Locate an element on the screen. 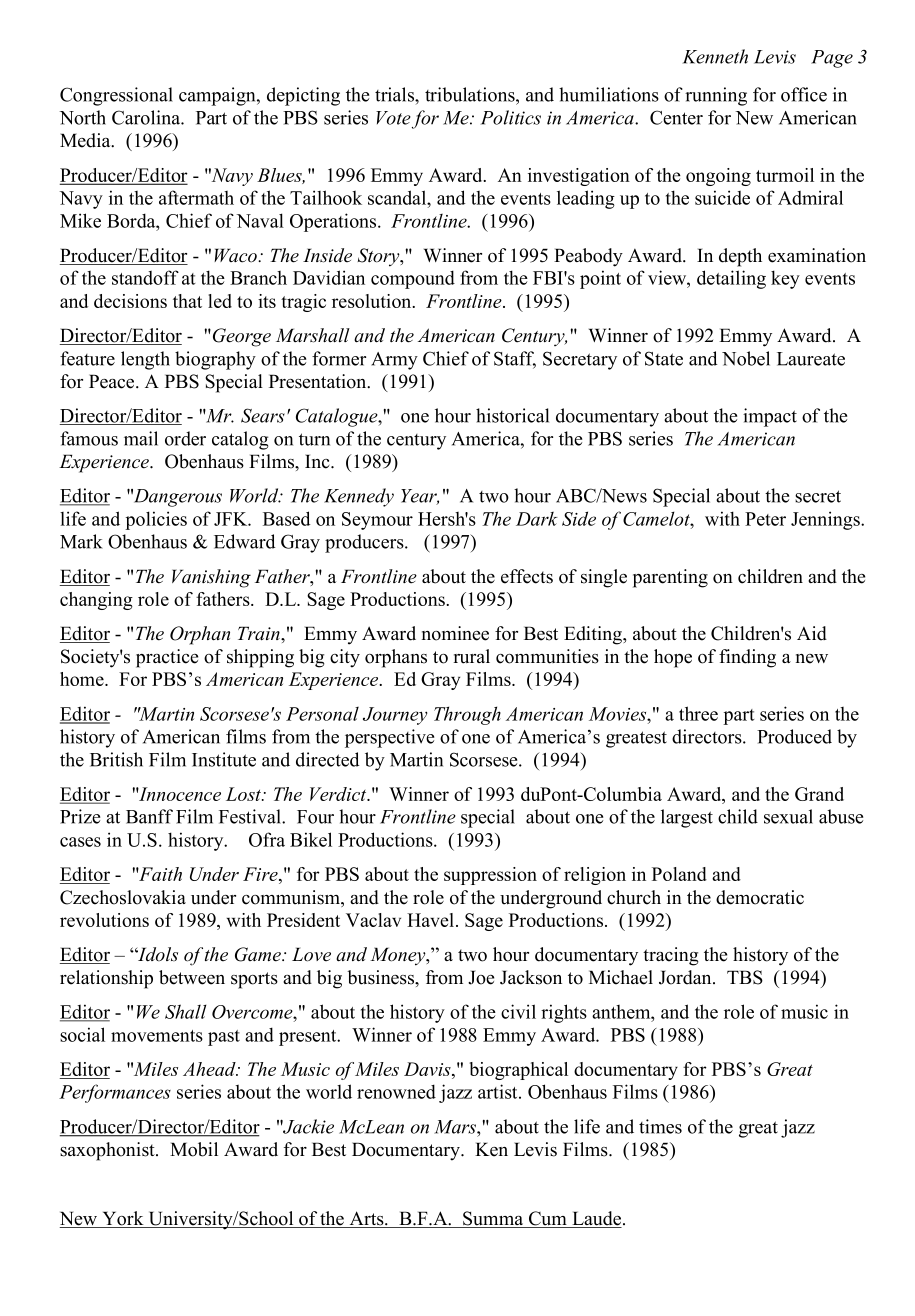 This screenshot has height=1316, width=915. length is located at coordinates (145, 360).
